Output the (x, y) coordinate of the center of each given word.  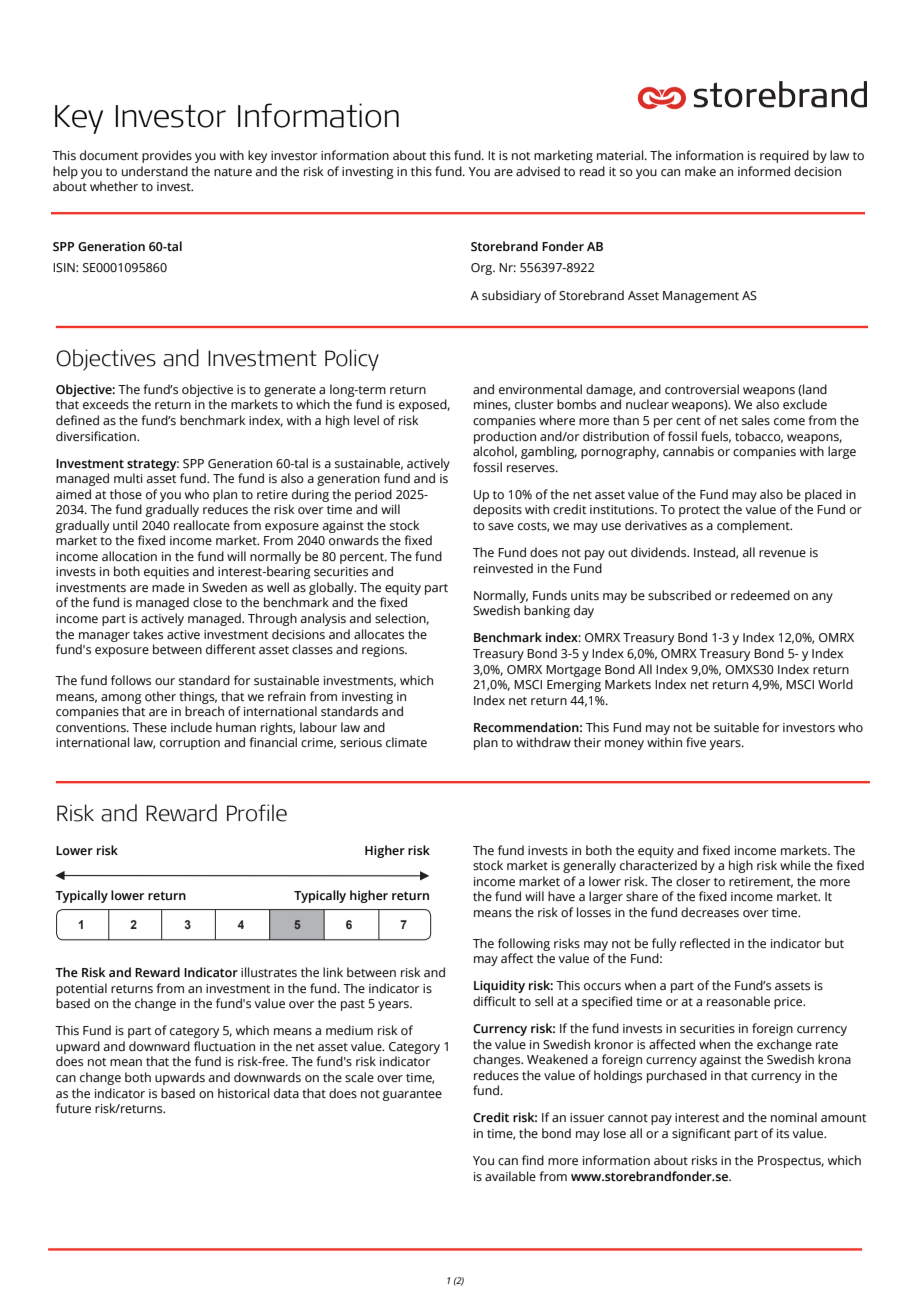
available (510, 1176)
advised (538, 171)
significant (701, 1134)
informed (764, 171)
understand (155, 171)
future (73, 1108)
